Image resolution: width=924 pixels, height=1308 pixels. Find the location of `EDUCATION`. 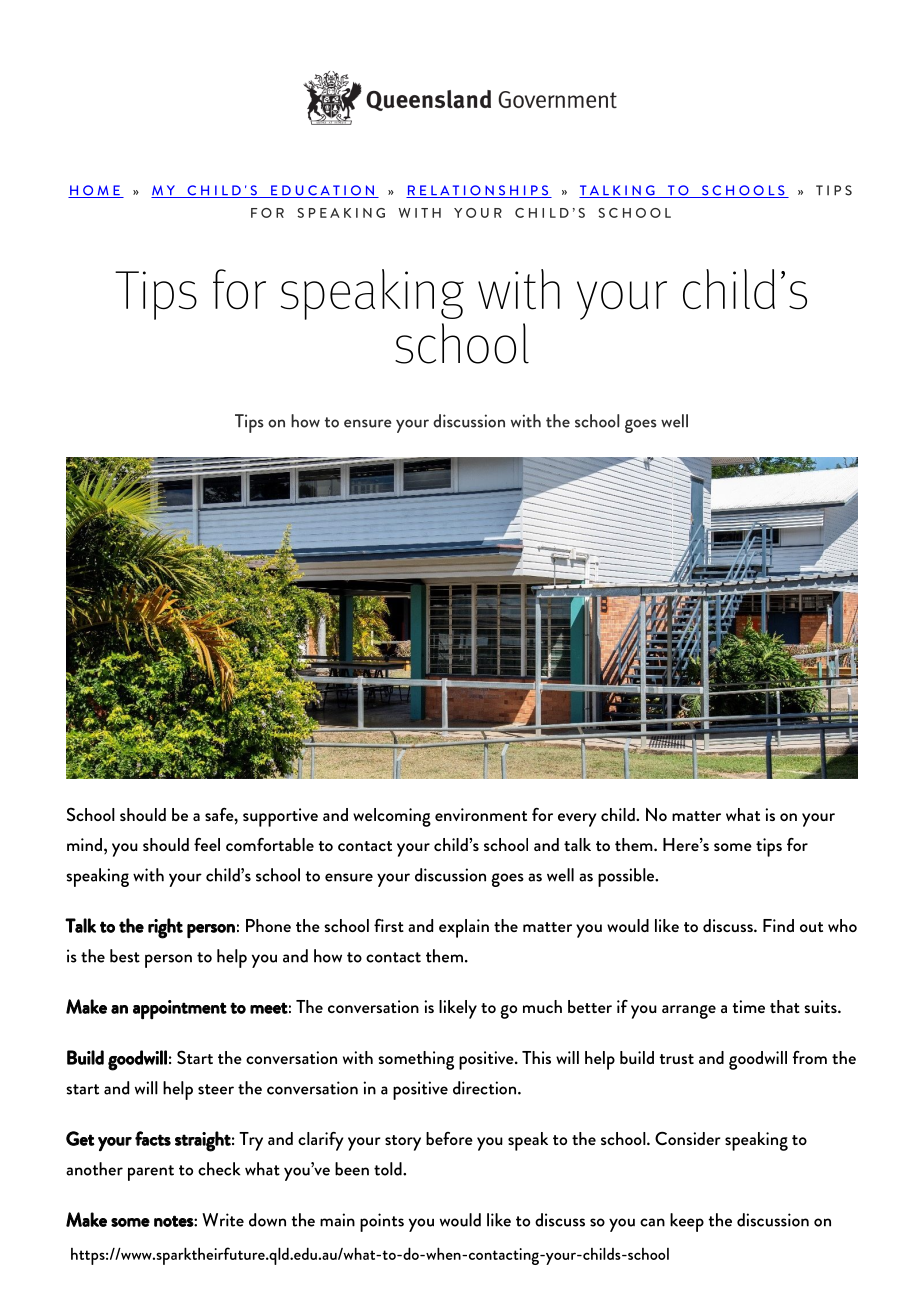

EDUCATION is located at coordinates (323, 191).
